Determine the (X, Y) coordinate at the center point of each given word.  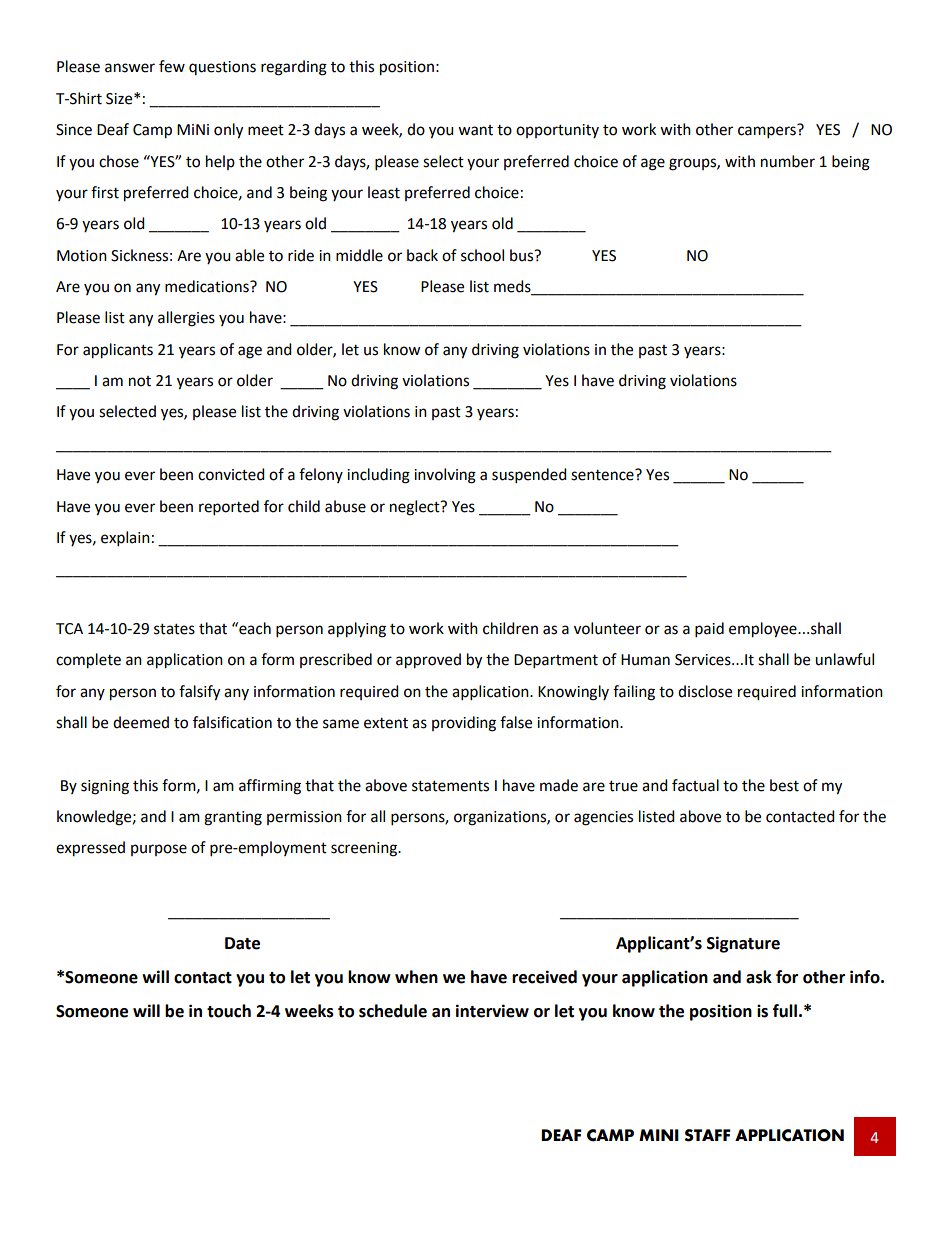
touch (229, 1011)
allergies (186, 319)
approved (428, 661)
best (784, 785)
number (788, 161)
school (482, 255)
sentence (603, 475)
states (174, 629)
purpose (159, 850)
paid (709, 630)
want (475, 130)
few (172, 66)
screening (365, 849)
